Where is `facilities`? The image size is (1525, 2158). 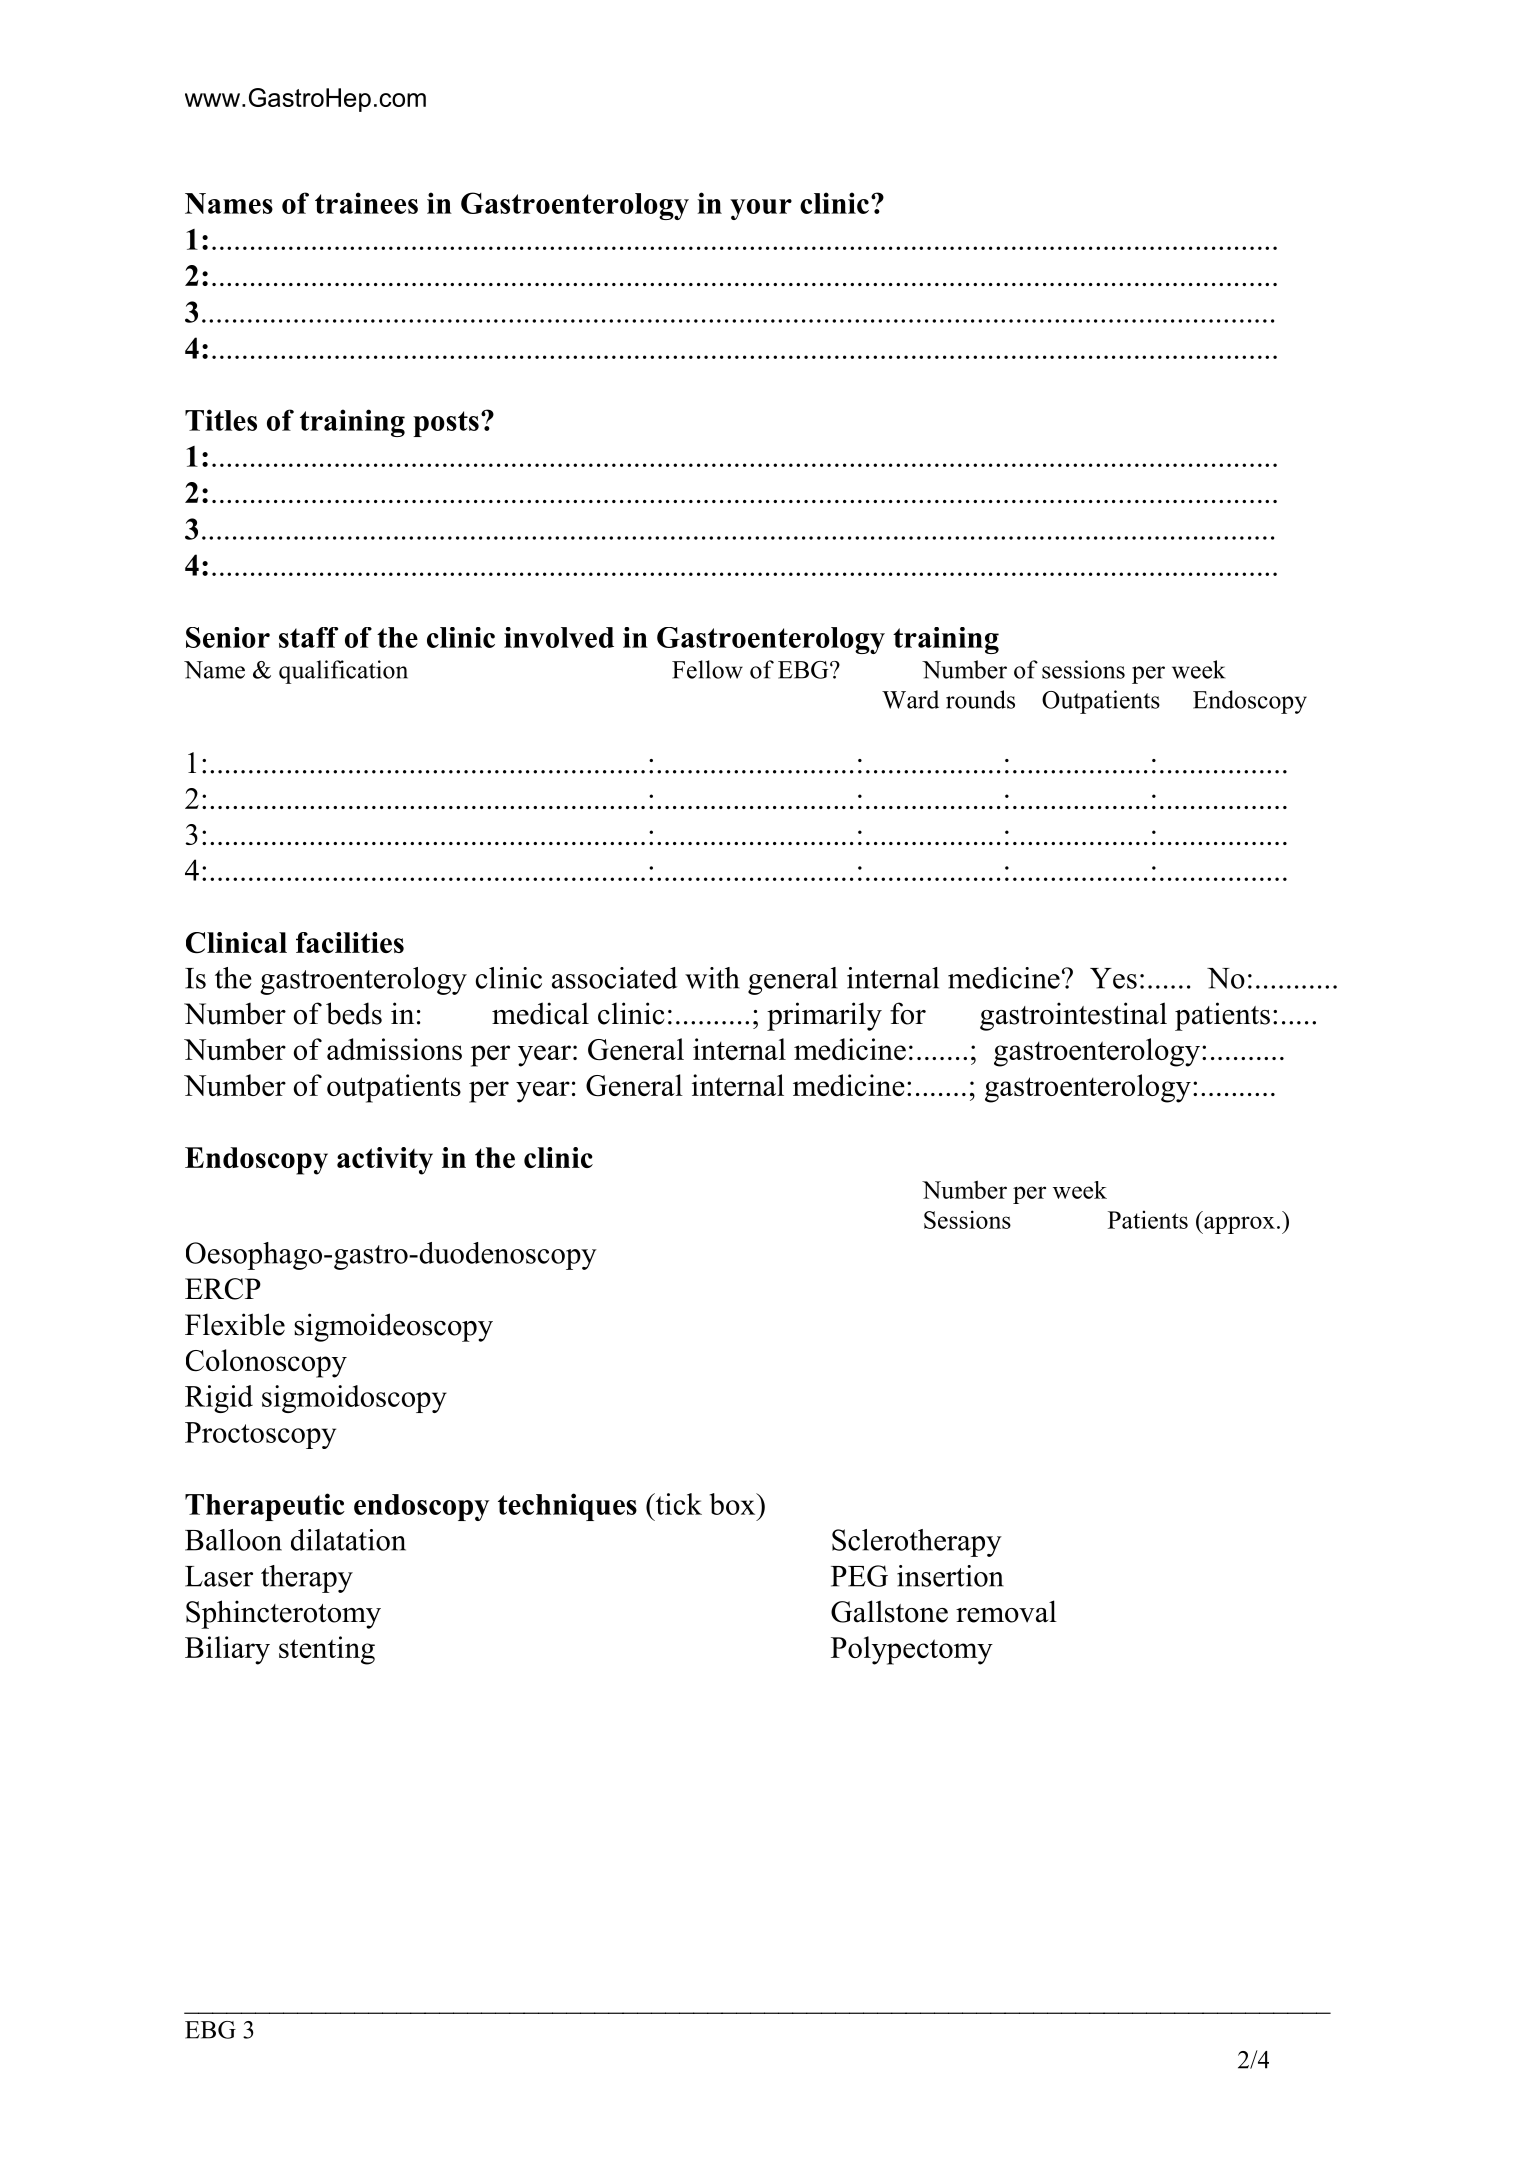 facilities is located at coordinates (350, 942).
